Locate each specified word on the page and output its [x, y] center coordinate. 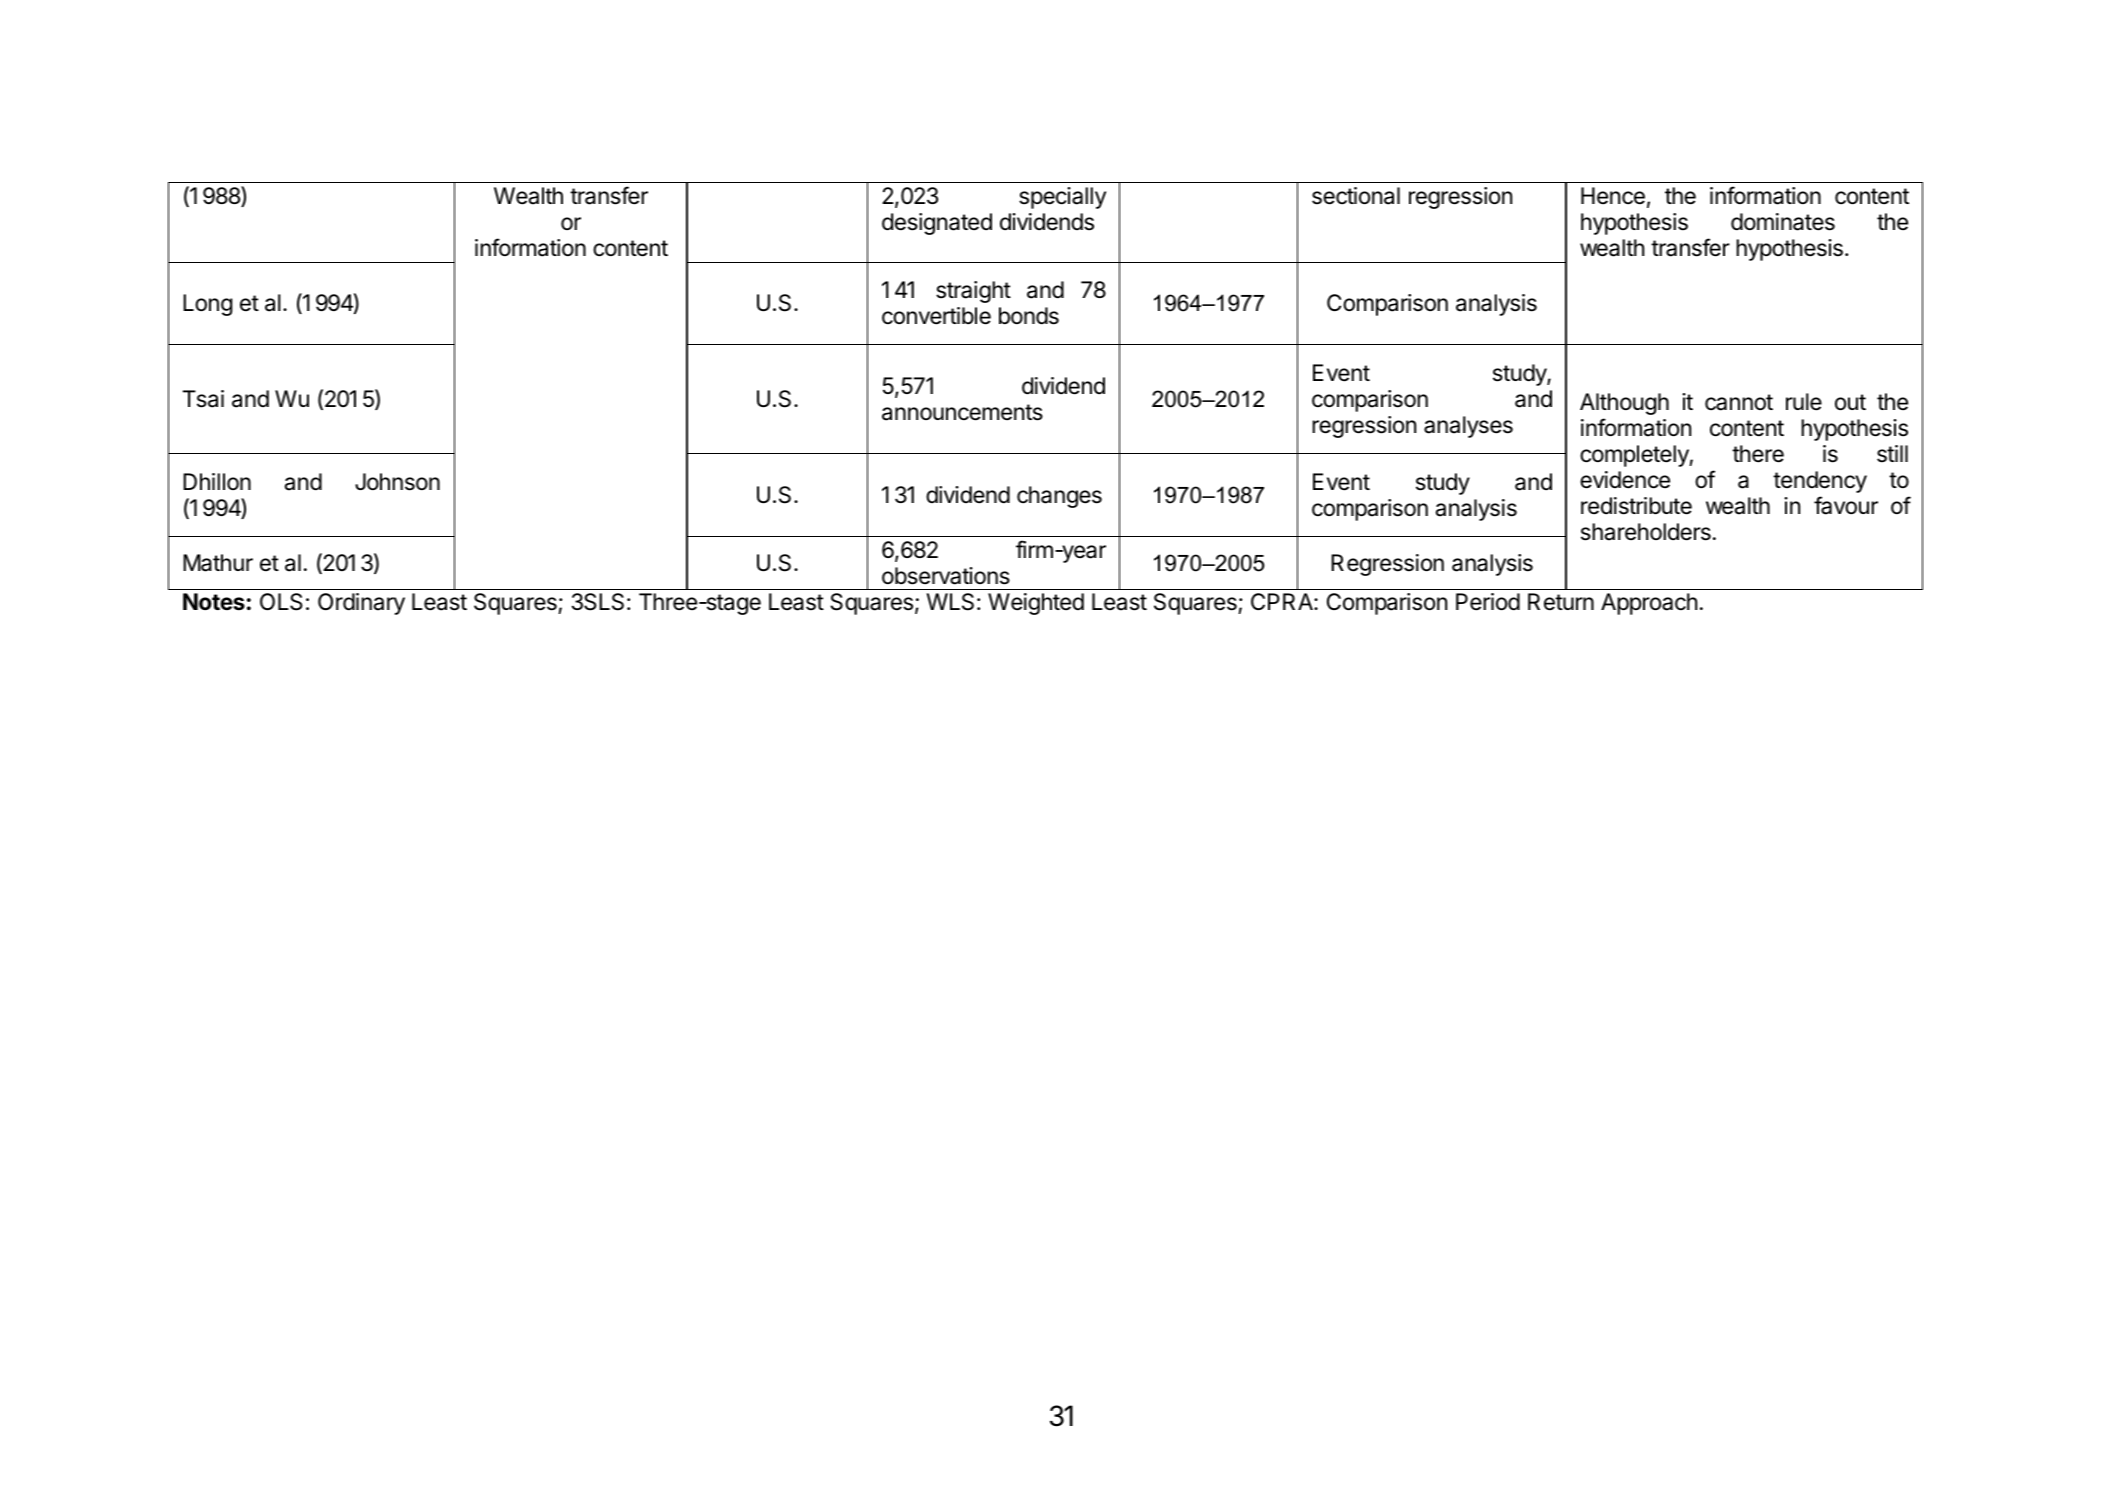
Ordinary [361, 604]
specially [1062, 198]
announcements [962, 412]
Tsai [203, 399]
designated [937, 224]
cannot [1739, 402]
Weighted [1036, 604]
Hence [1613, 196]
